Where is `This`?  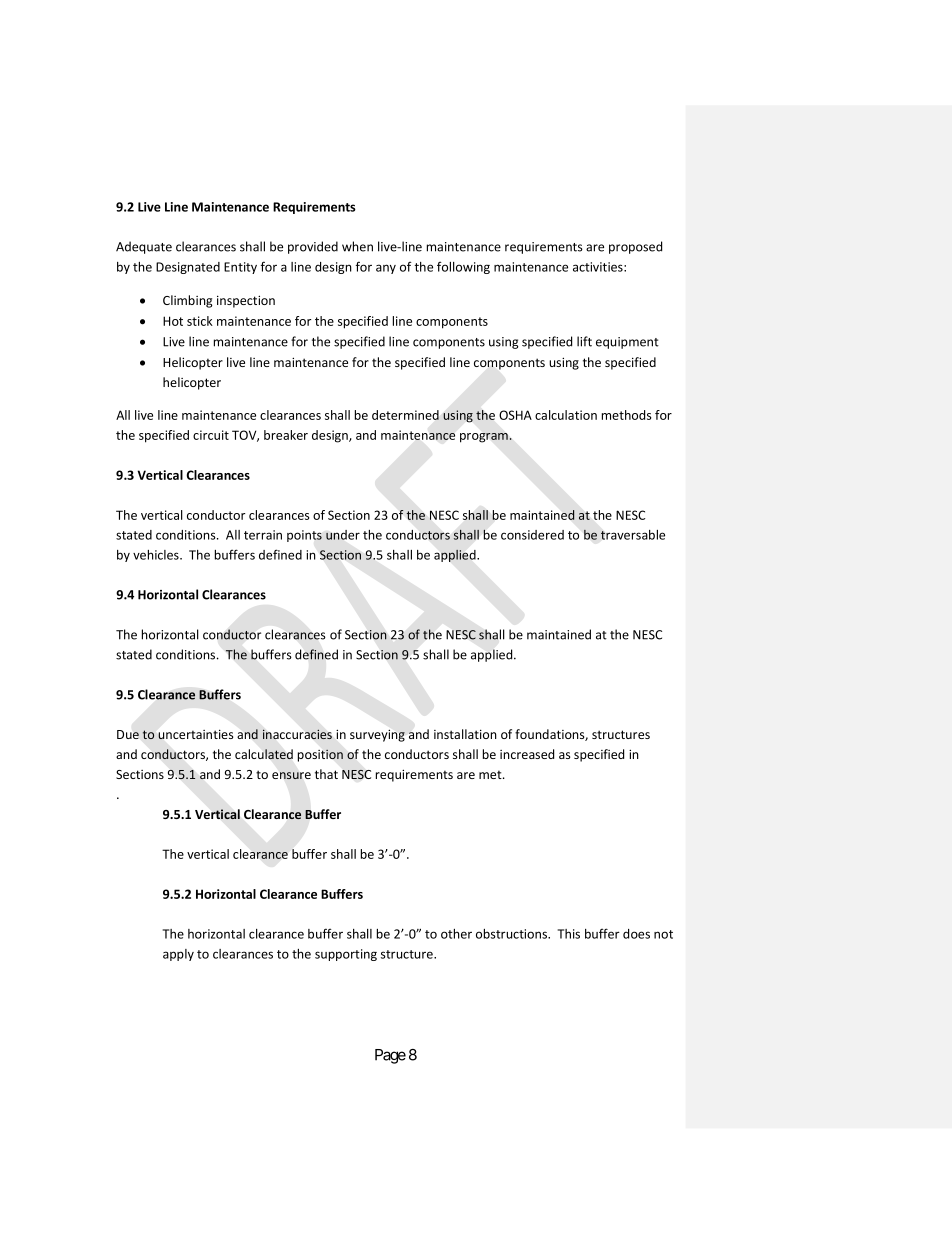
This is located at coordinates (569, 934).
